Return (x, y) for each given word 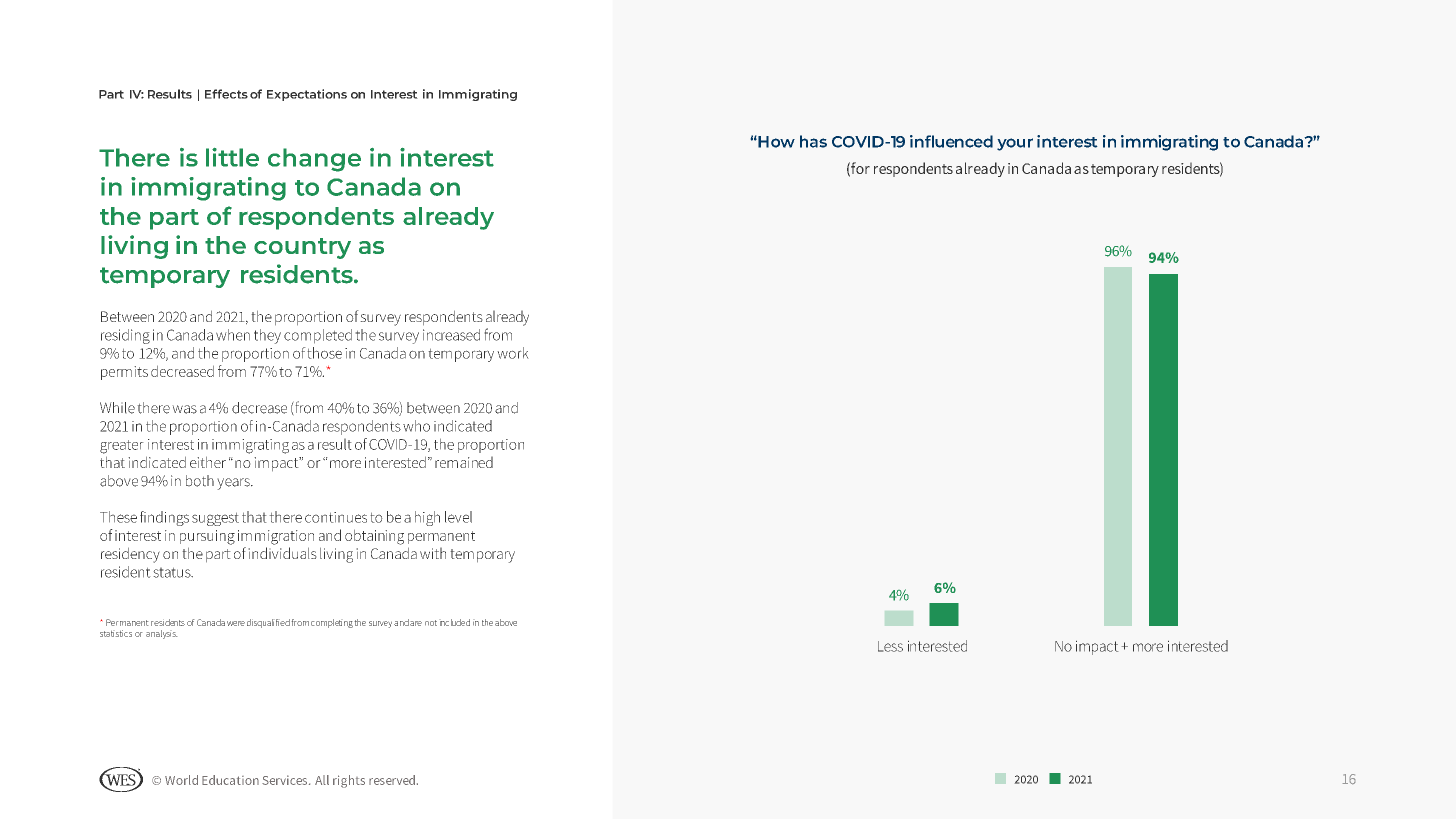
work (513, 353)
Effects (226, 94)
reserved (392, 780)
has (813, 141)
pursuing (207, 537)
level (458, 517)
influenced (951, 141)
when (233, 335)
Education (230, 780)
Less (890, 646)
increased (451, 335)
